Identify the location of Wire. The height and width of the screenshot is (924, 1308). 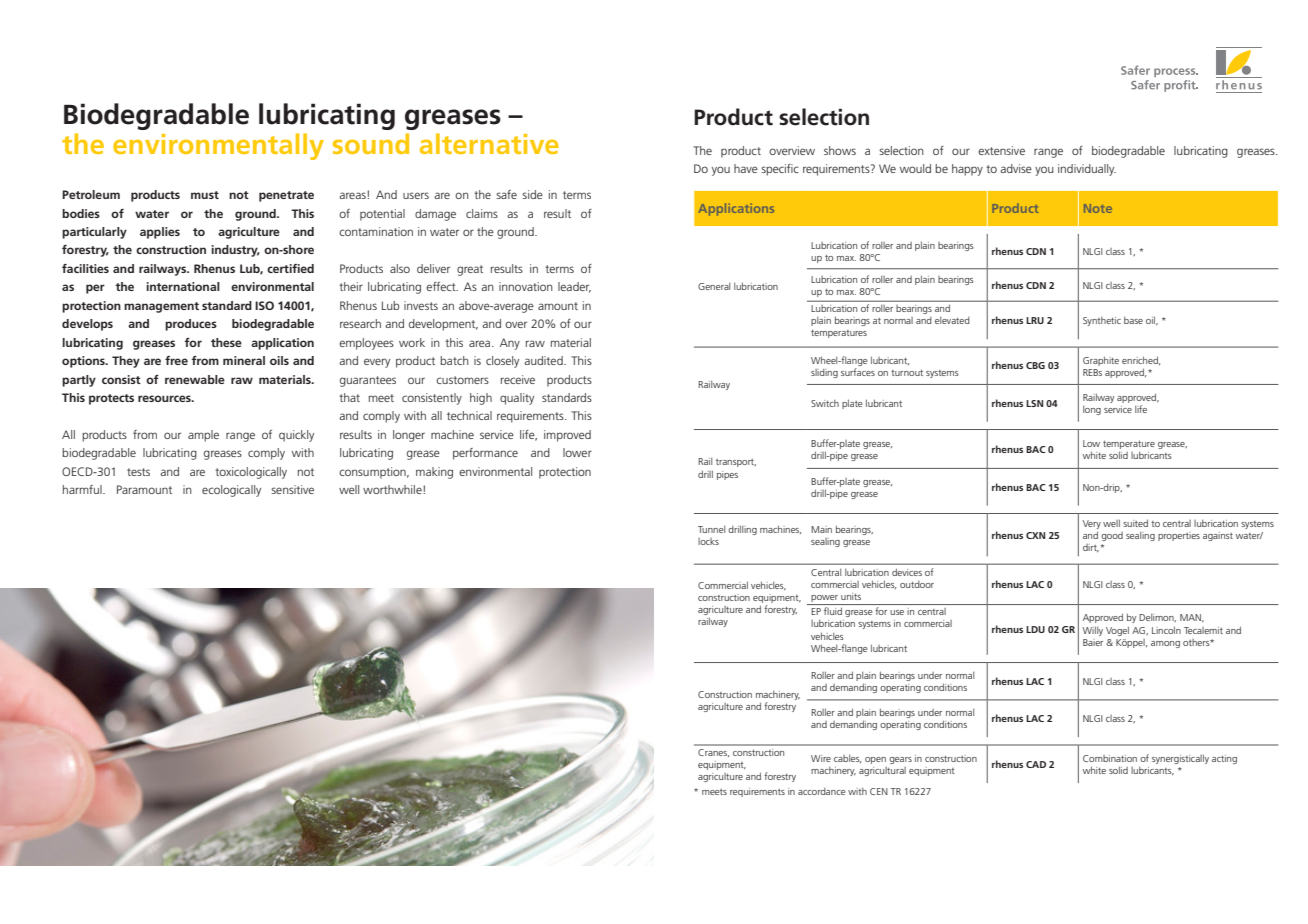
(821, 758).
